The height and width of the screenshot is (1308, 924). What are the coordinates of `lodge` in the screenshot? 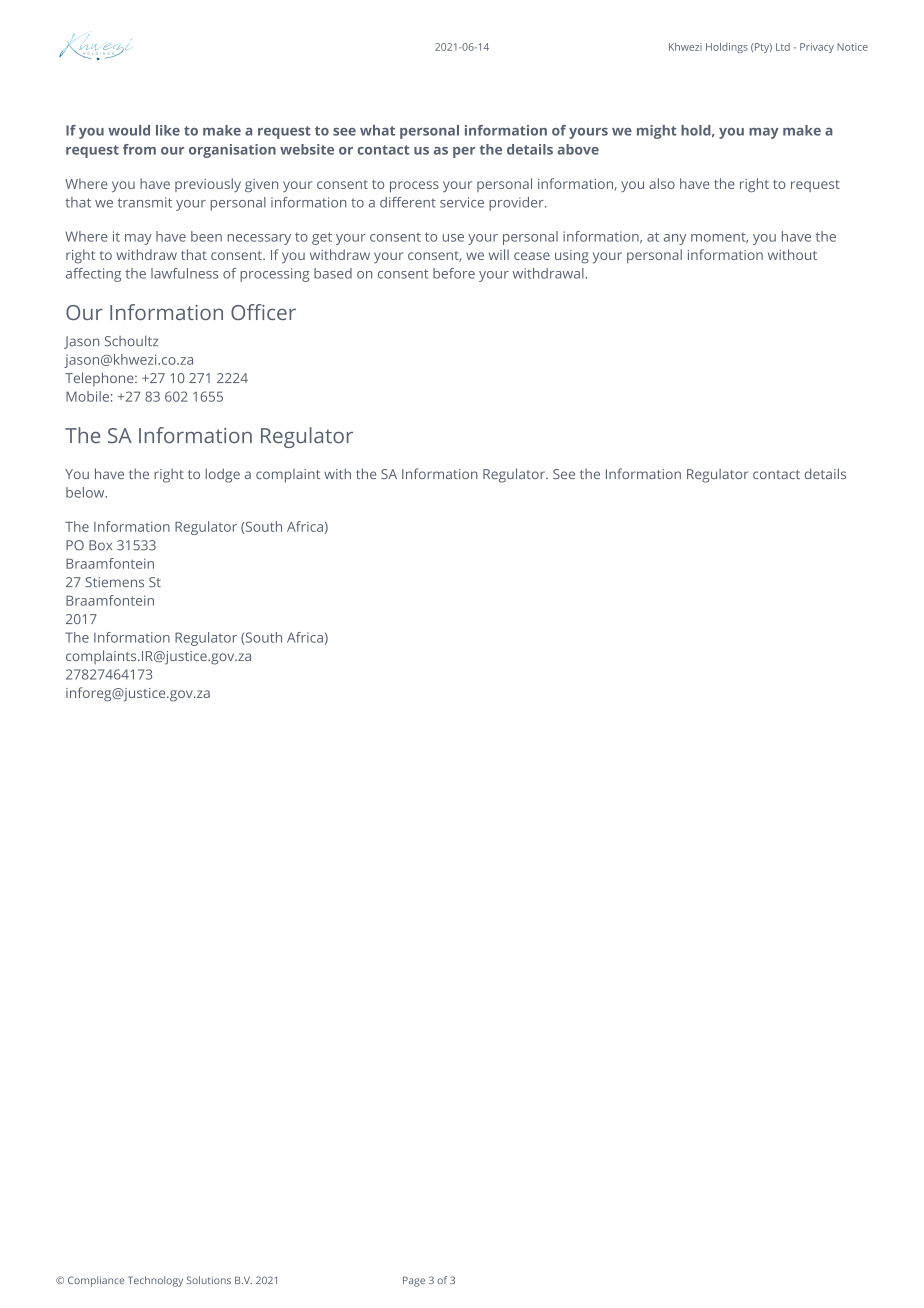 It's located at (223, 475).
